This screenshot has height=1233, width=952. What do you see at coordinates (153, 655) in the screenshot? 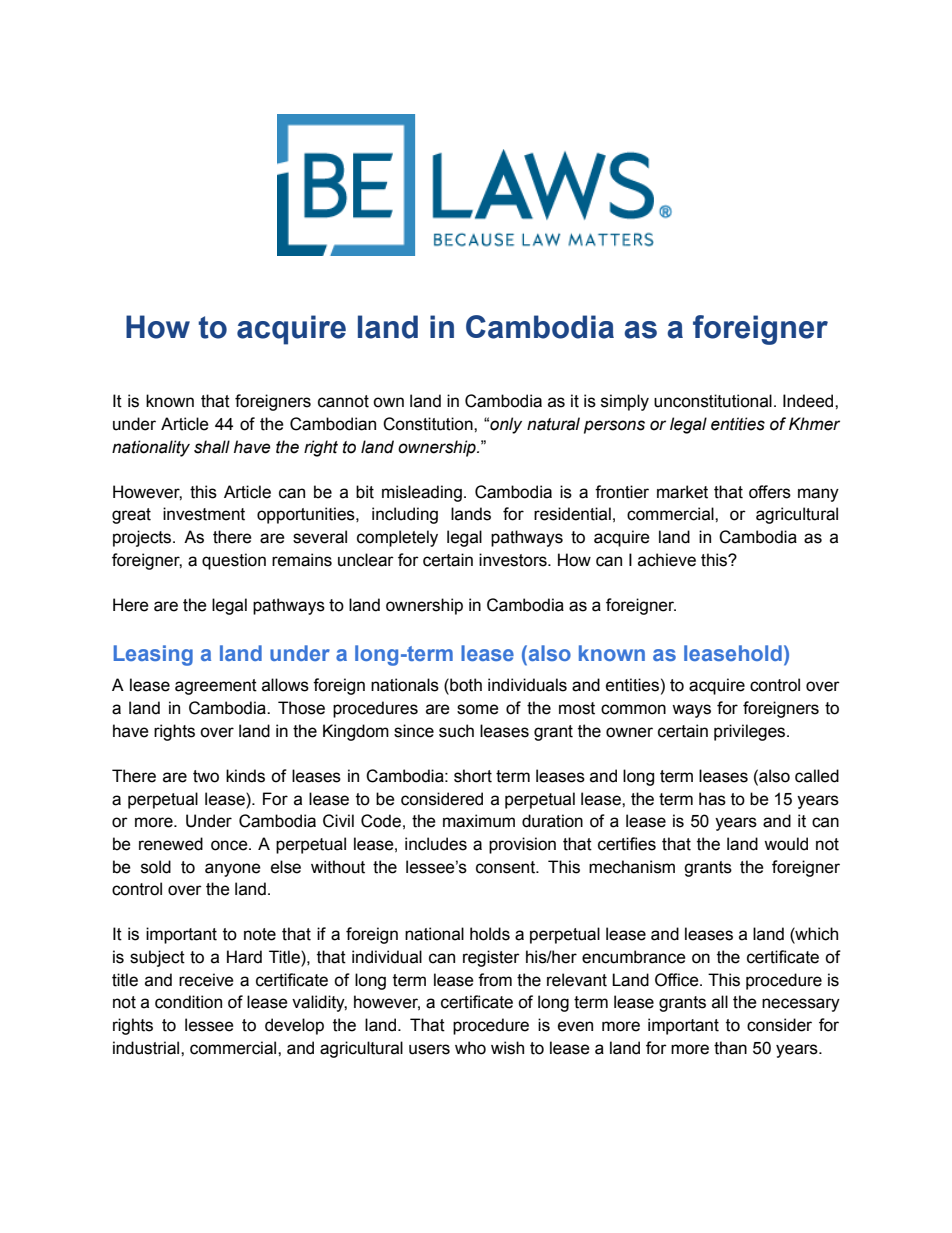
I see `Leasing` at bounding box center [153, 655].
